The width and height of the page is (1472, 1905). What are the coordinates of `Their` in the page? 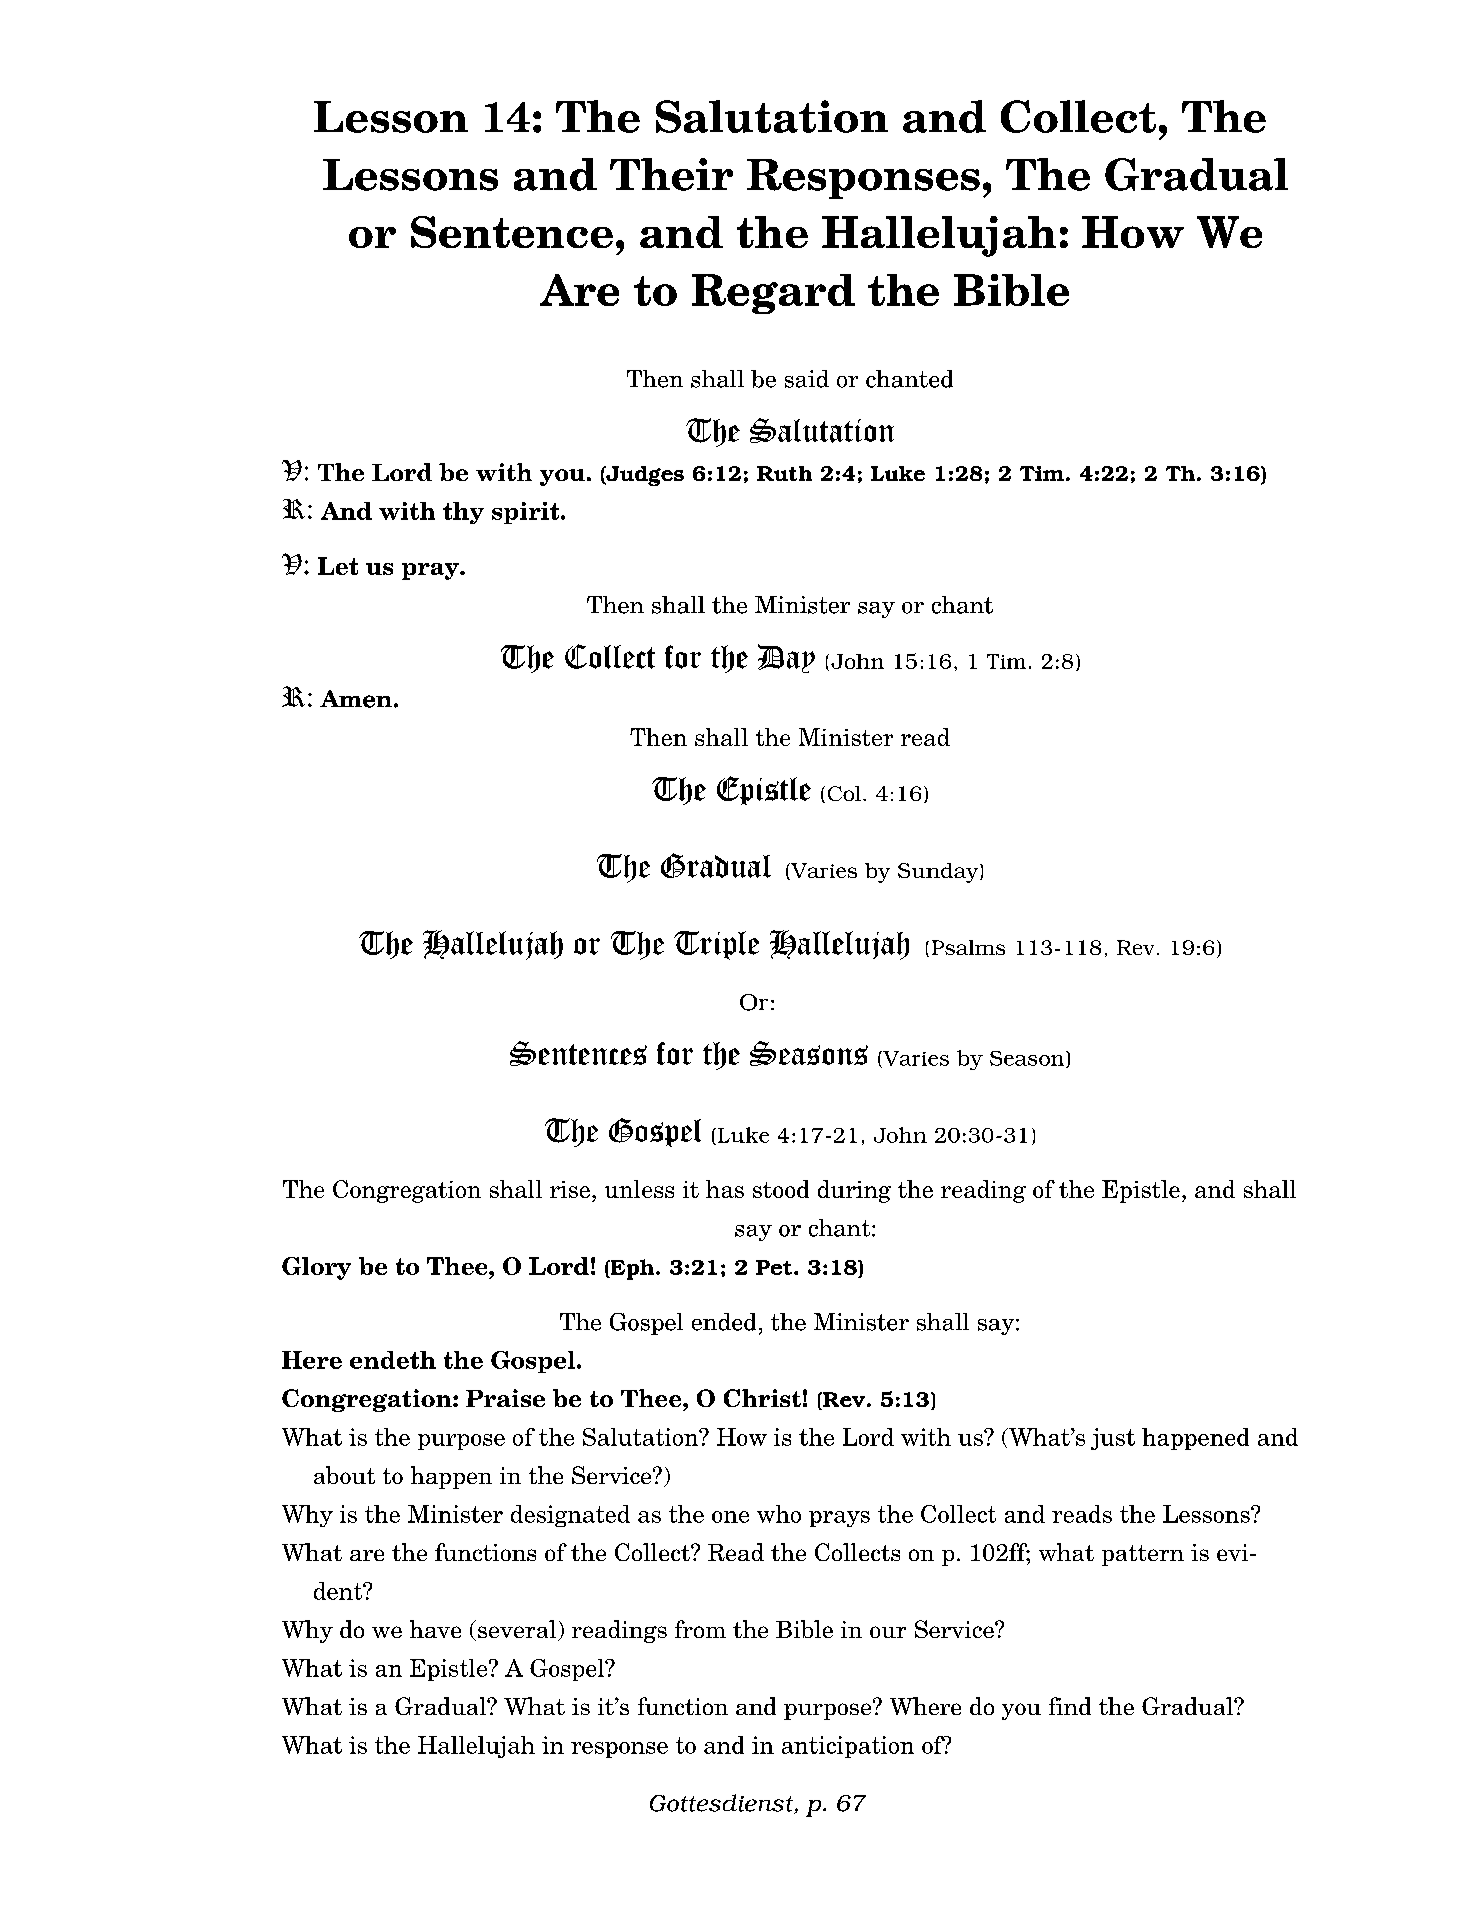 It's located at (671, 174).
